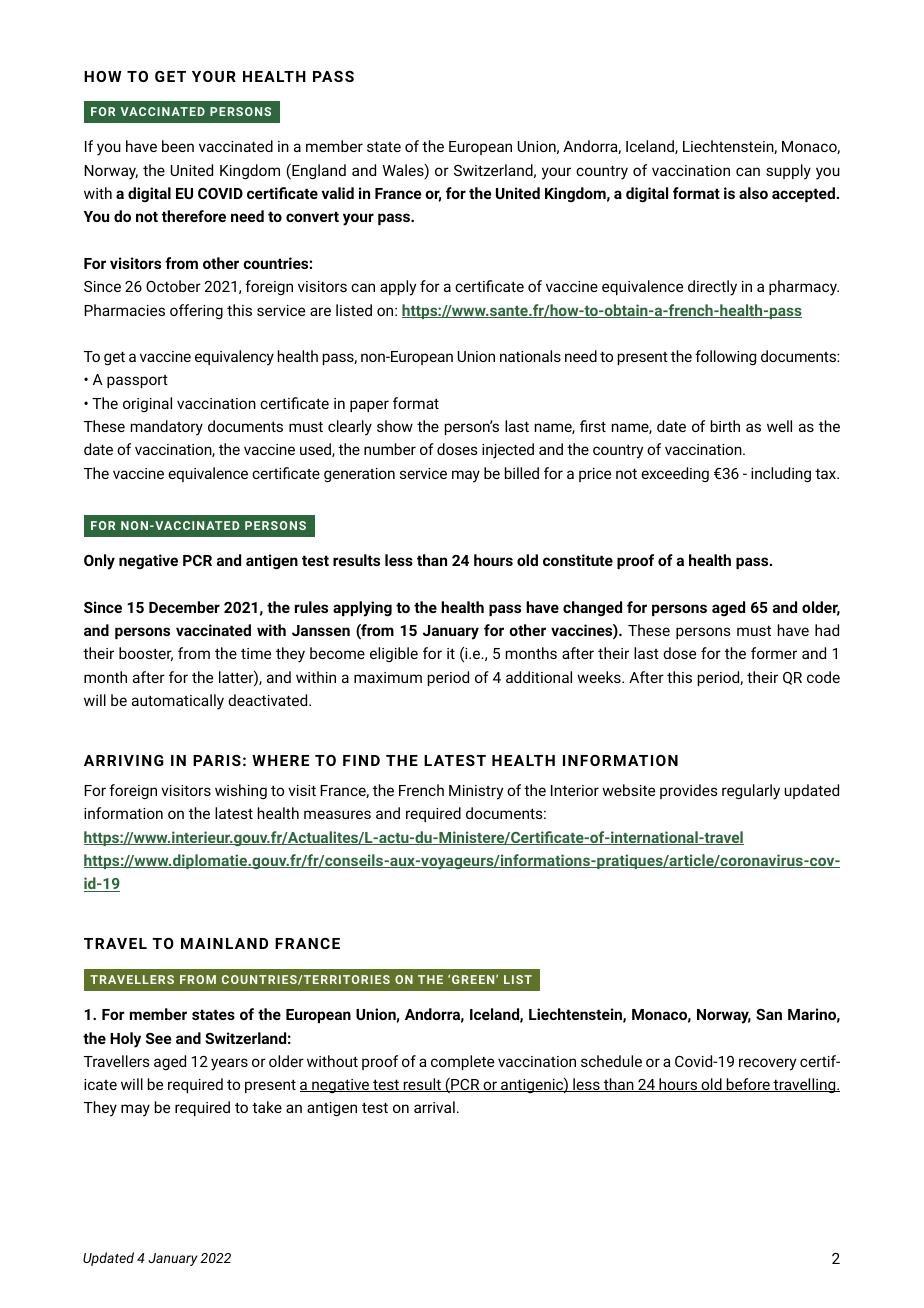 This document has width=924, height=1308. Describe the element at coordinates (229, 1064) in the document. I see `years` at that location.
